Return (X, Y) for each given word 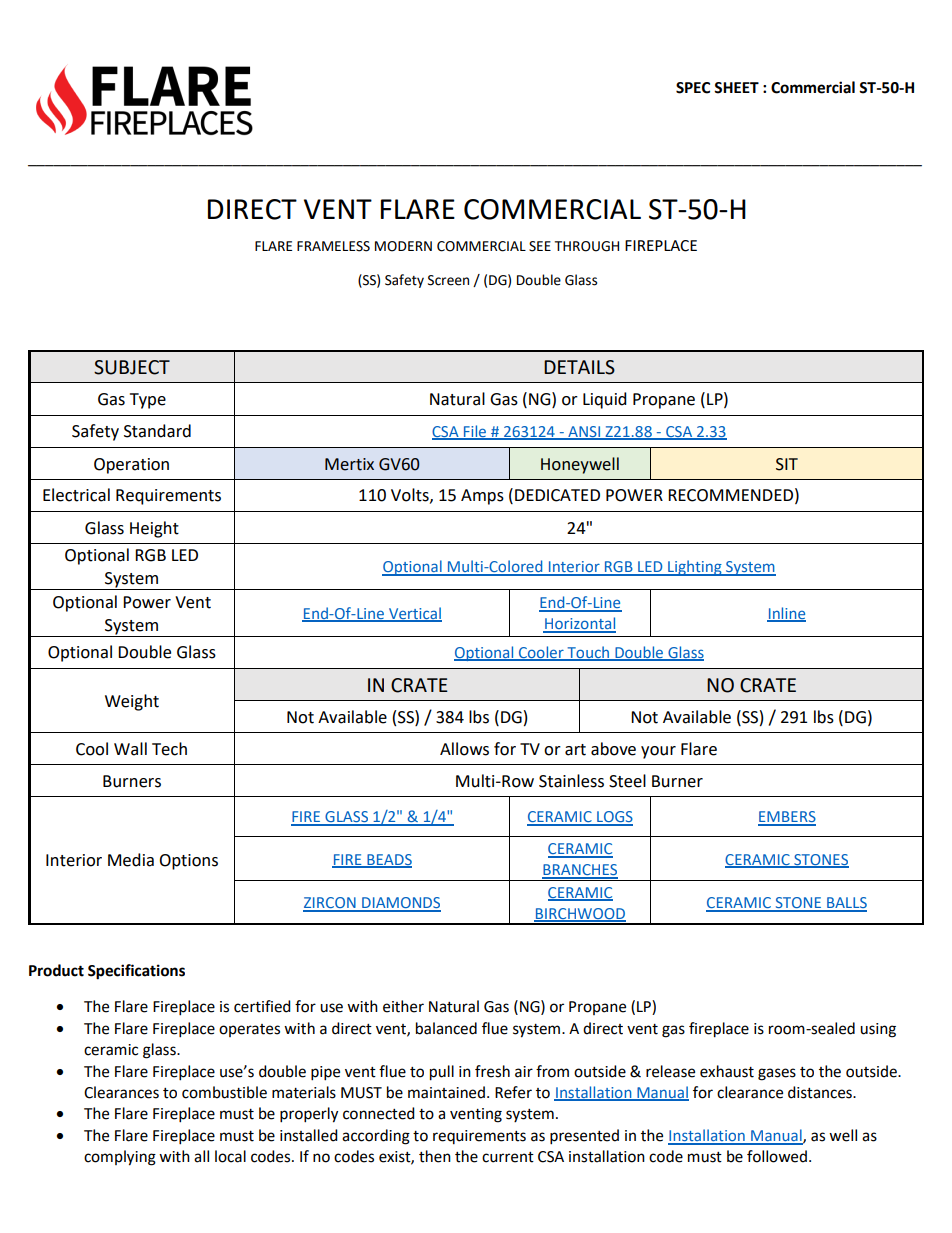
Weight (132, 702)
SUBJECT (132, 367)
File (475, 432)
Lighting (695, 568)
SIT (787, 464)
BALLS (846, 904)
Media (131, 860)
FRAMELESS (333, 246)
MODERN (403, 246)
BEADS (388, 861)
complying (120, 1158)
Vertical (414, 614)
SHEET (736, 88)
